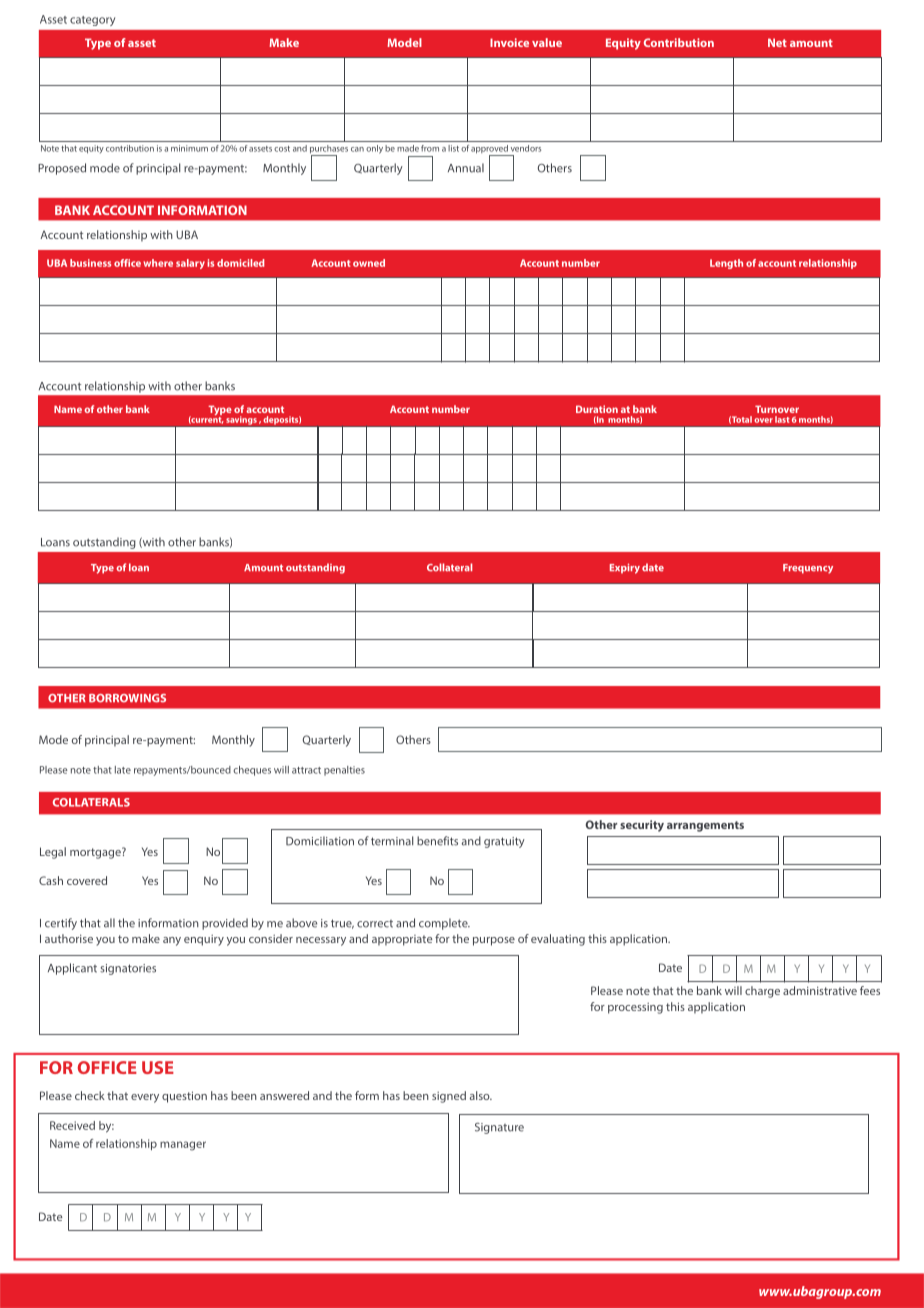  What do you see at coordinates (597, 409) in the document?
I see `Duration` at bounding box center [597, 409].
